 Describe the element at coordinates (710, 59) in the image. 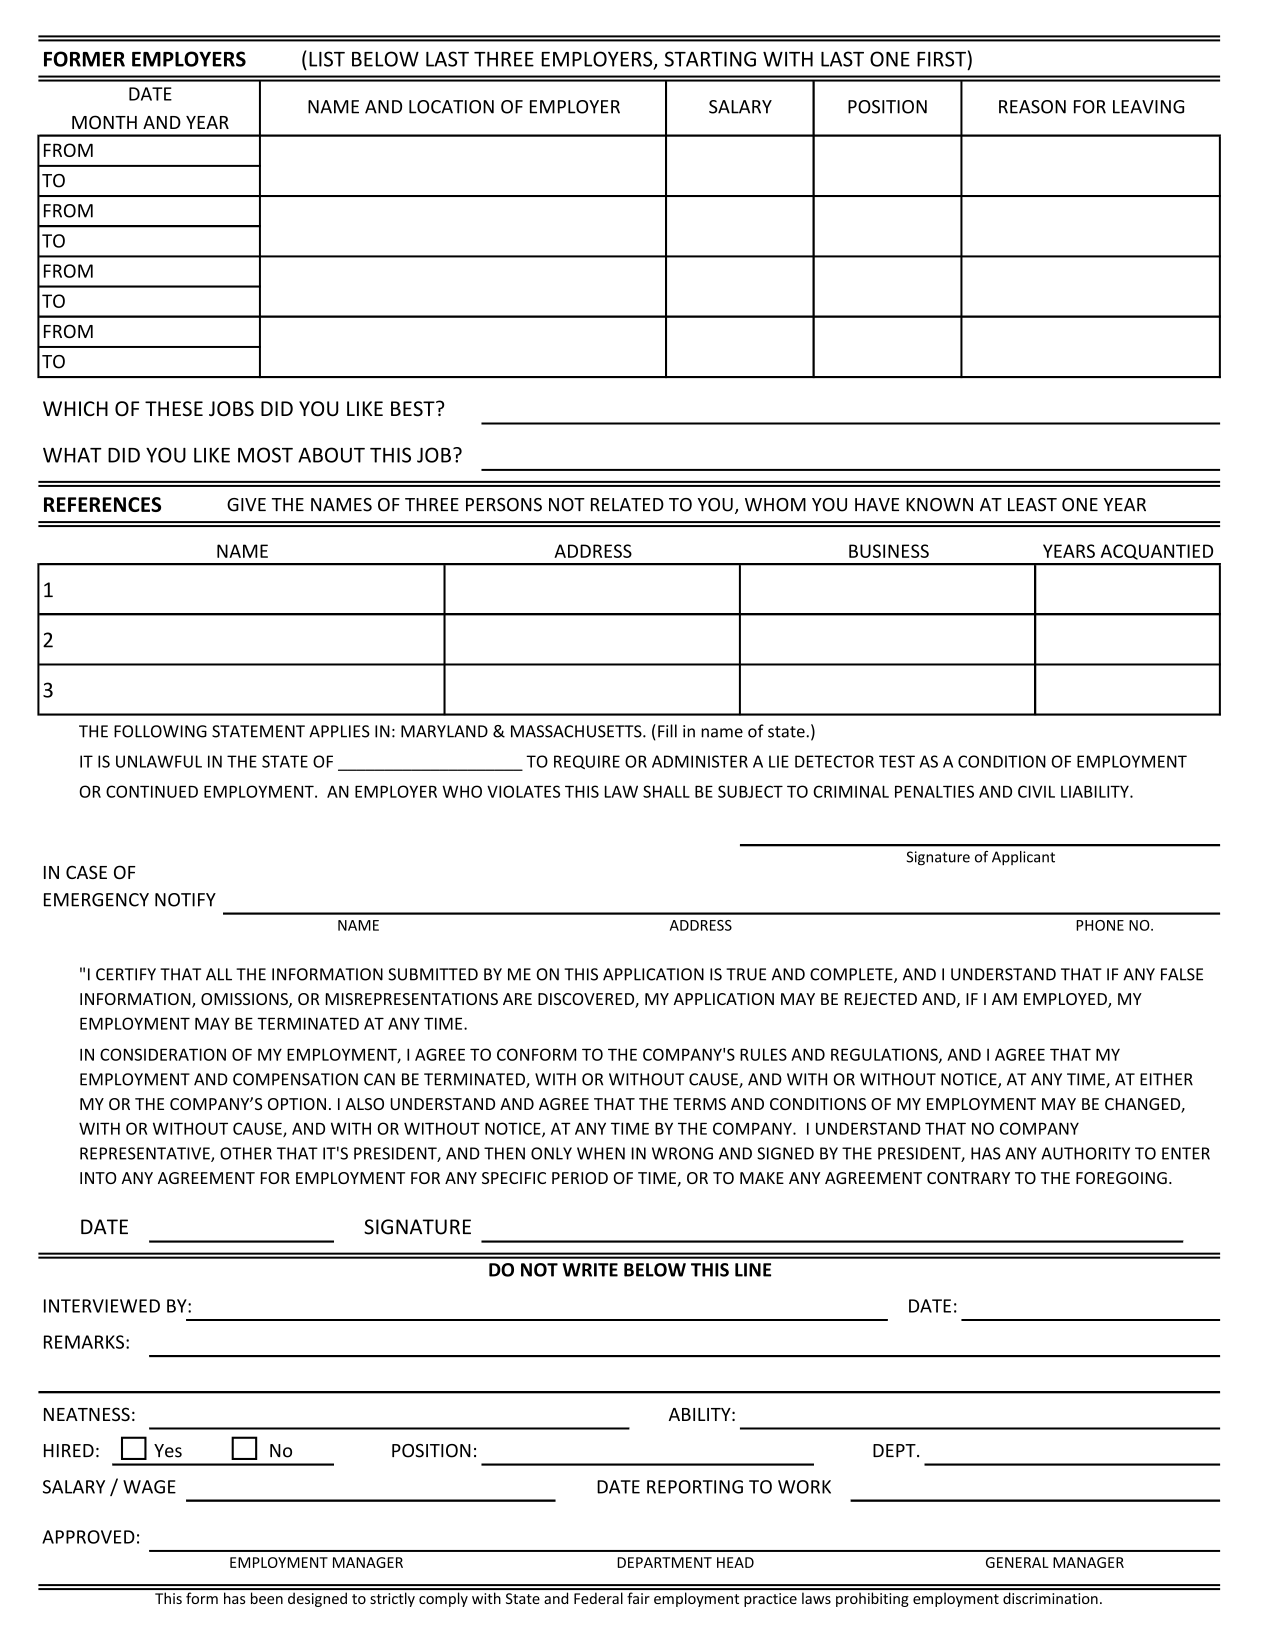

I see `STARTING` at that location.
